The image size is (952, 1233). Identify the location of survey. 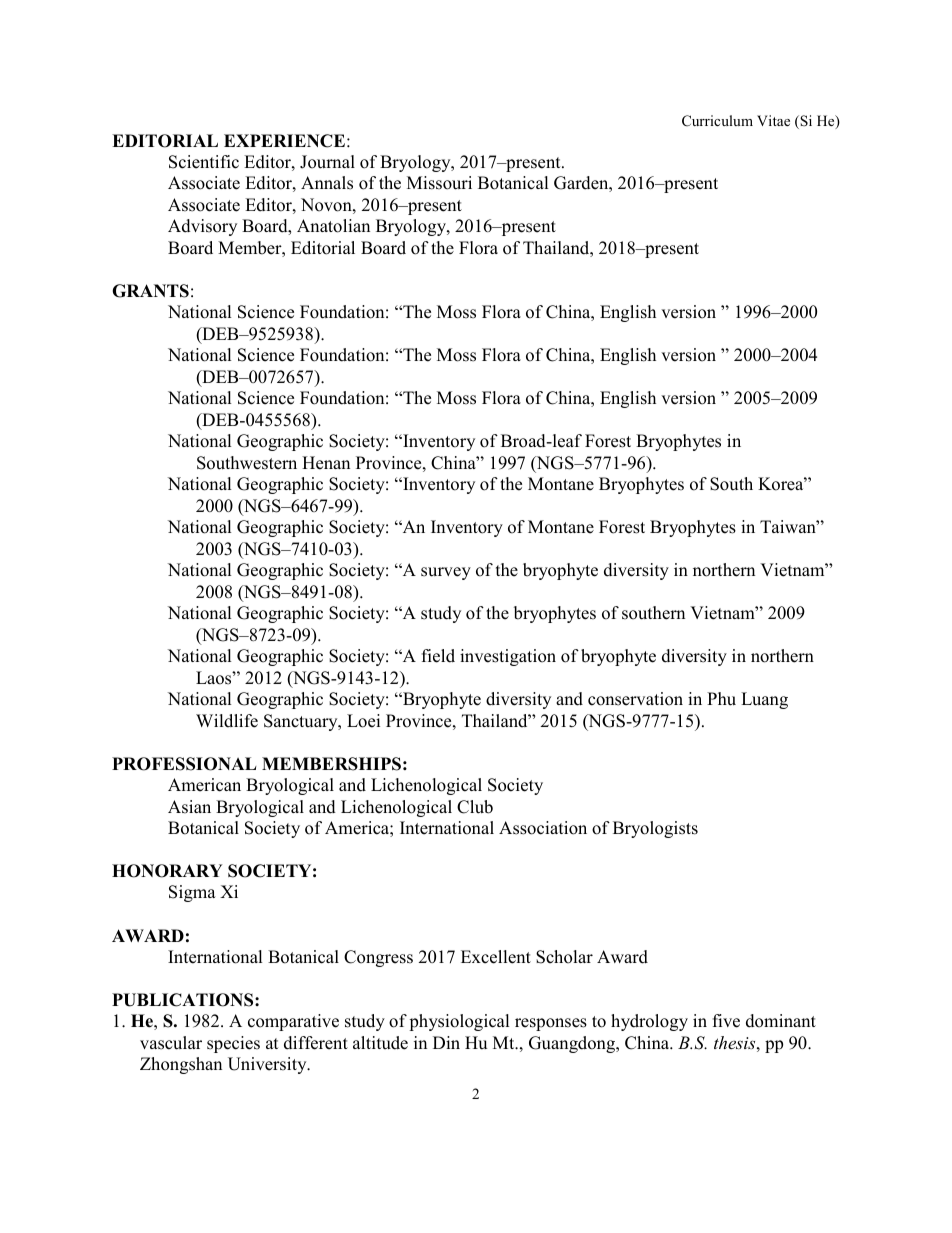
(446, 573).
